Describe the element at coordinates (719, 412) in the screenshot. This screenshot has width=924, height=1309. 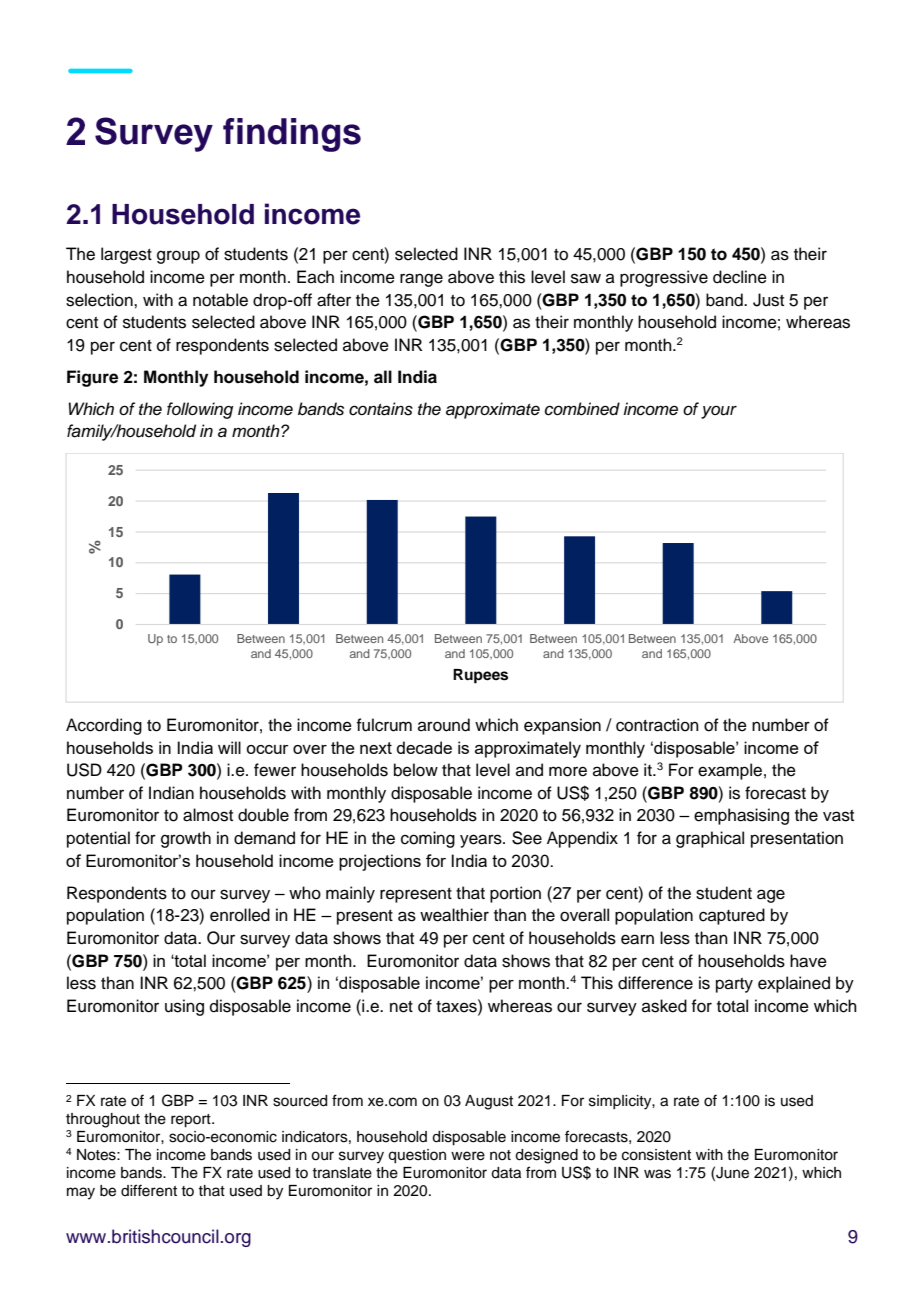
I see `your` at that location.
